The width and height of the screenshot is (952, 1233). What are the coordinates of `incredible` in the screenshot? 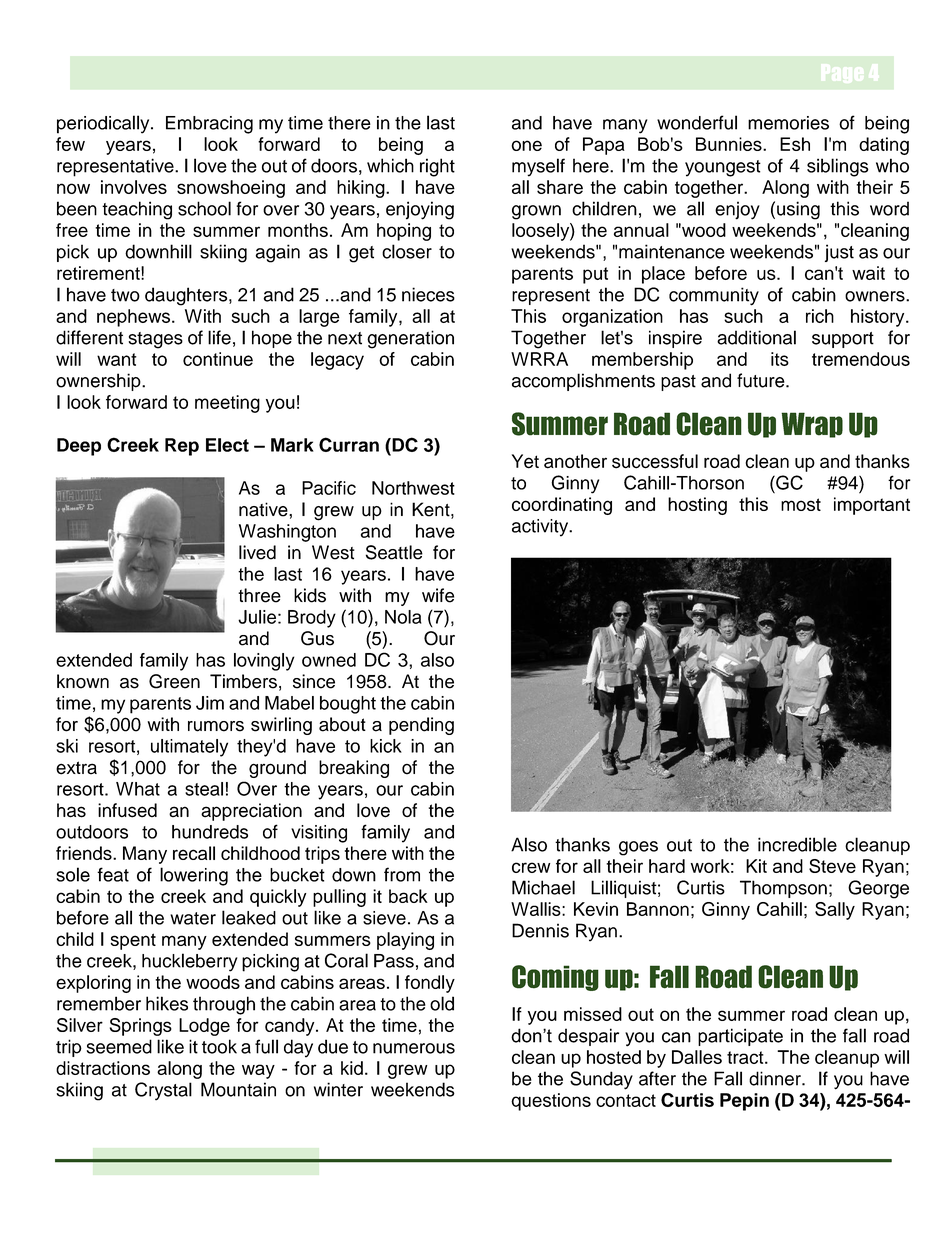 It's located at (797, 844).
